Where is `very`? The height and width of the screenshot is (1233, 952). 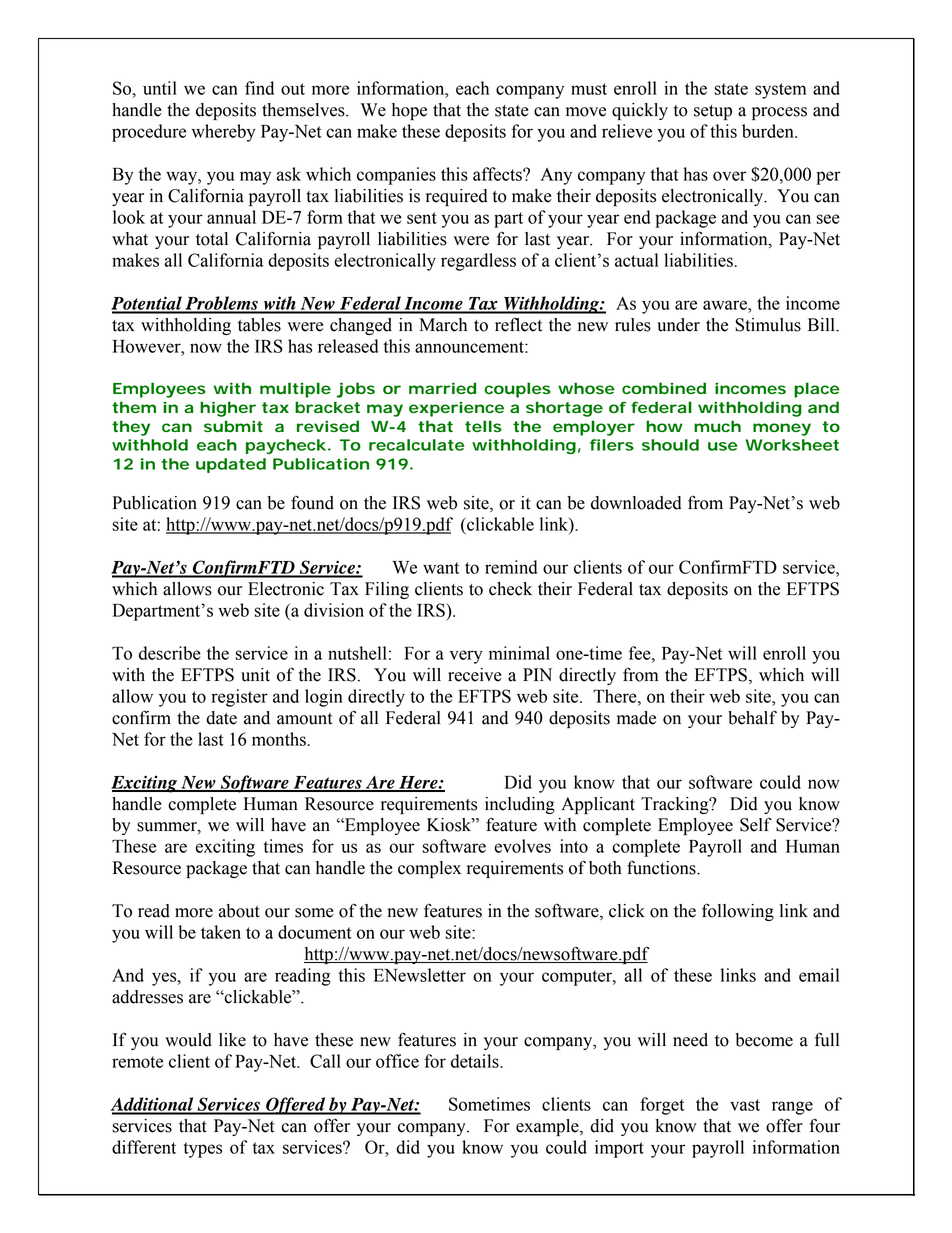
very is located at coordinates (466, 657).
